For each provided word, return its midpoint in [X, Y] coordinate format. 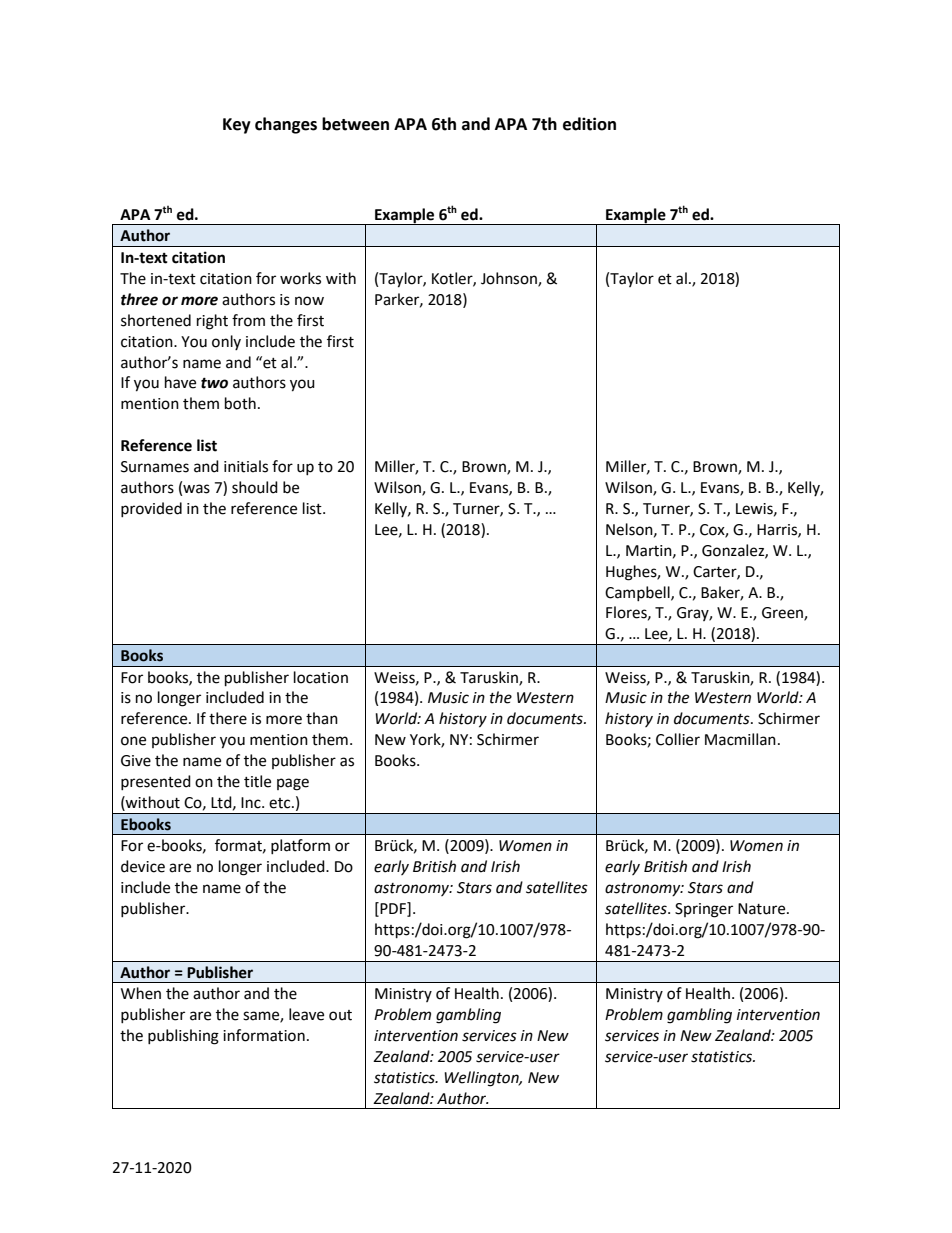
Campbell [638, 593]
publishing [183, 1037]
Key [237, 126]
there [228, 718]
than [322, 718]
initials [246, 466]
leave [306, 1014]
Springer [704, 910]
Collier [678, 739]
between [355, 124]
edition [589, 124]
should [255, 487]
